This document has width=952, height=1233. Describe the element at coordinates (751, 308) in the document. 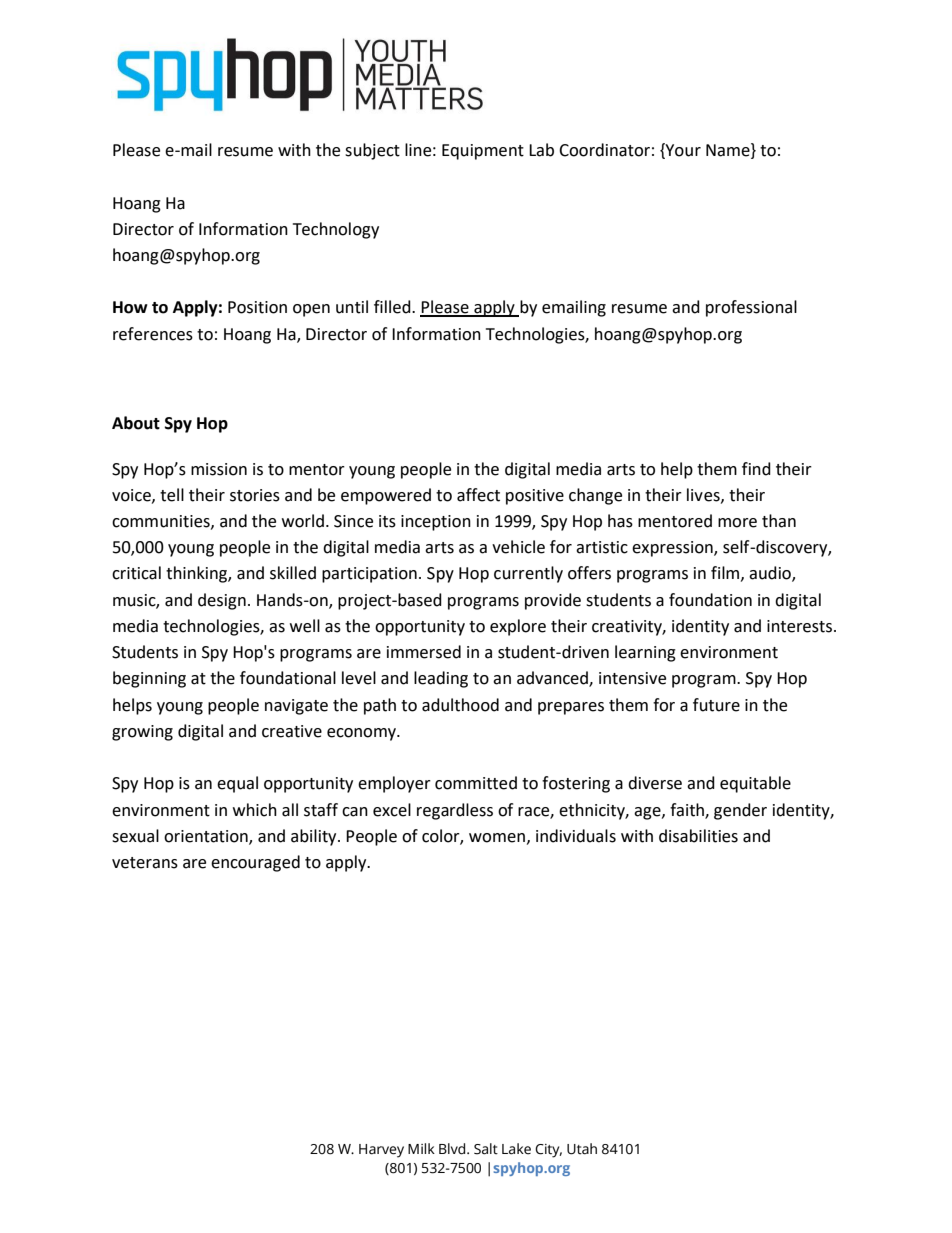

I see `professional` at that location.
